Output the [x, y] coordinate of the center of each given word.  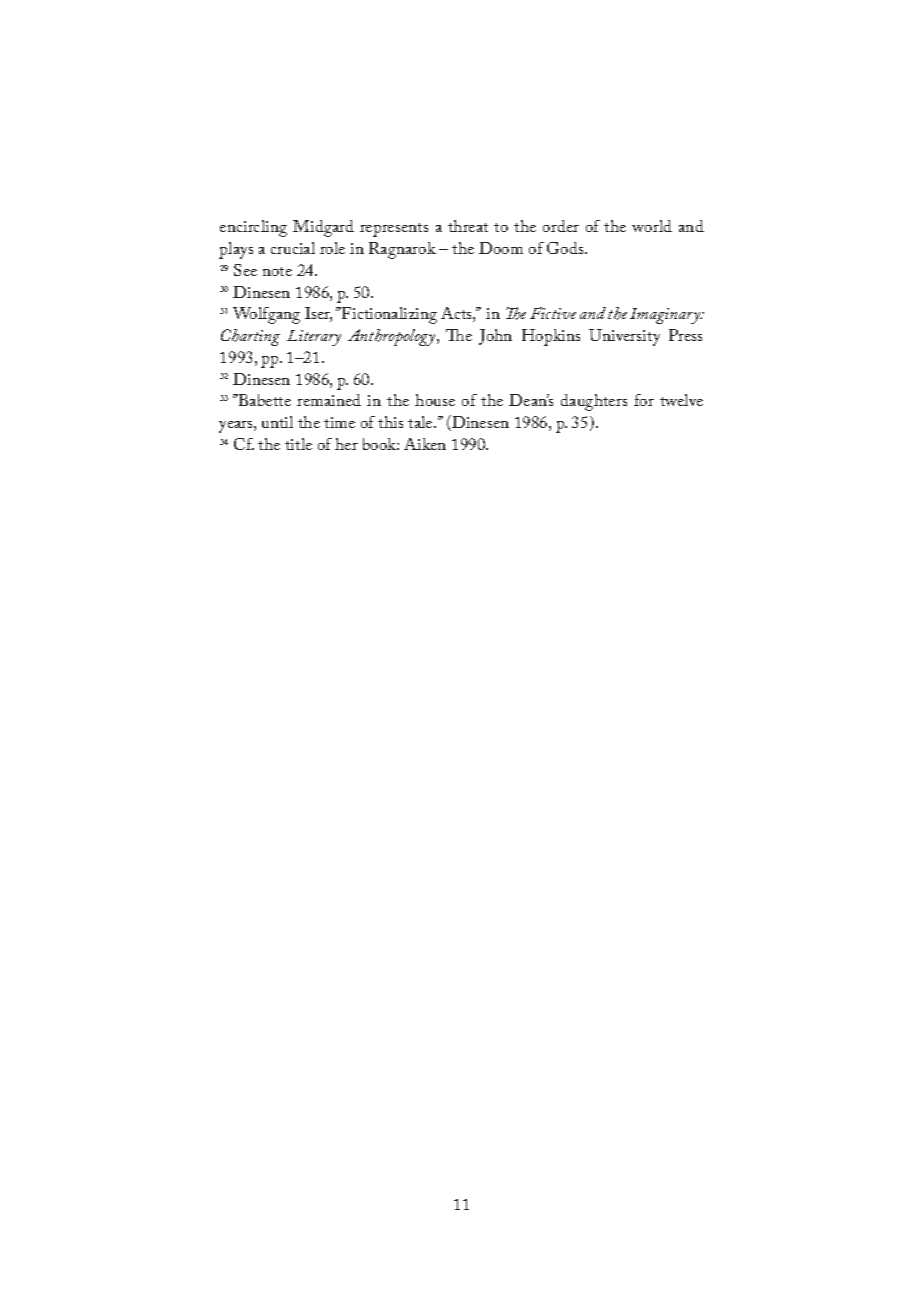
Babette [264, 400]
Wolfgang [266, 315]
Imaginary [666, 316]
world [652, 226]
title [298, 444]
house [435, 400]
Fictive [553, 313]
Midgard [323, 228]
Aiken [425, 444]
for [644, 400]
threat [468, 226]
